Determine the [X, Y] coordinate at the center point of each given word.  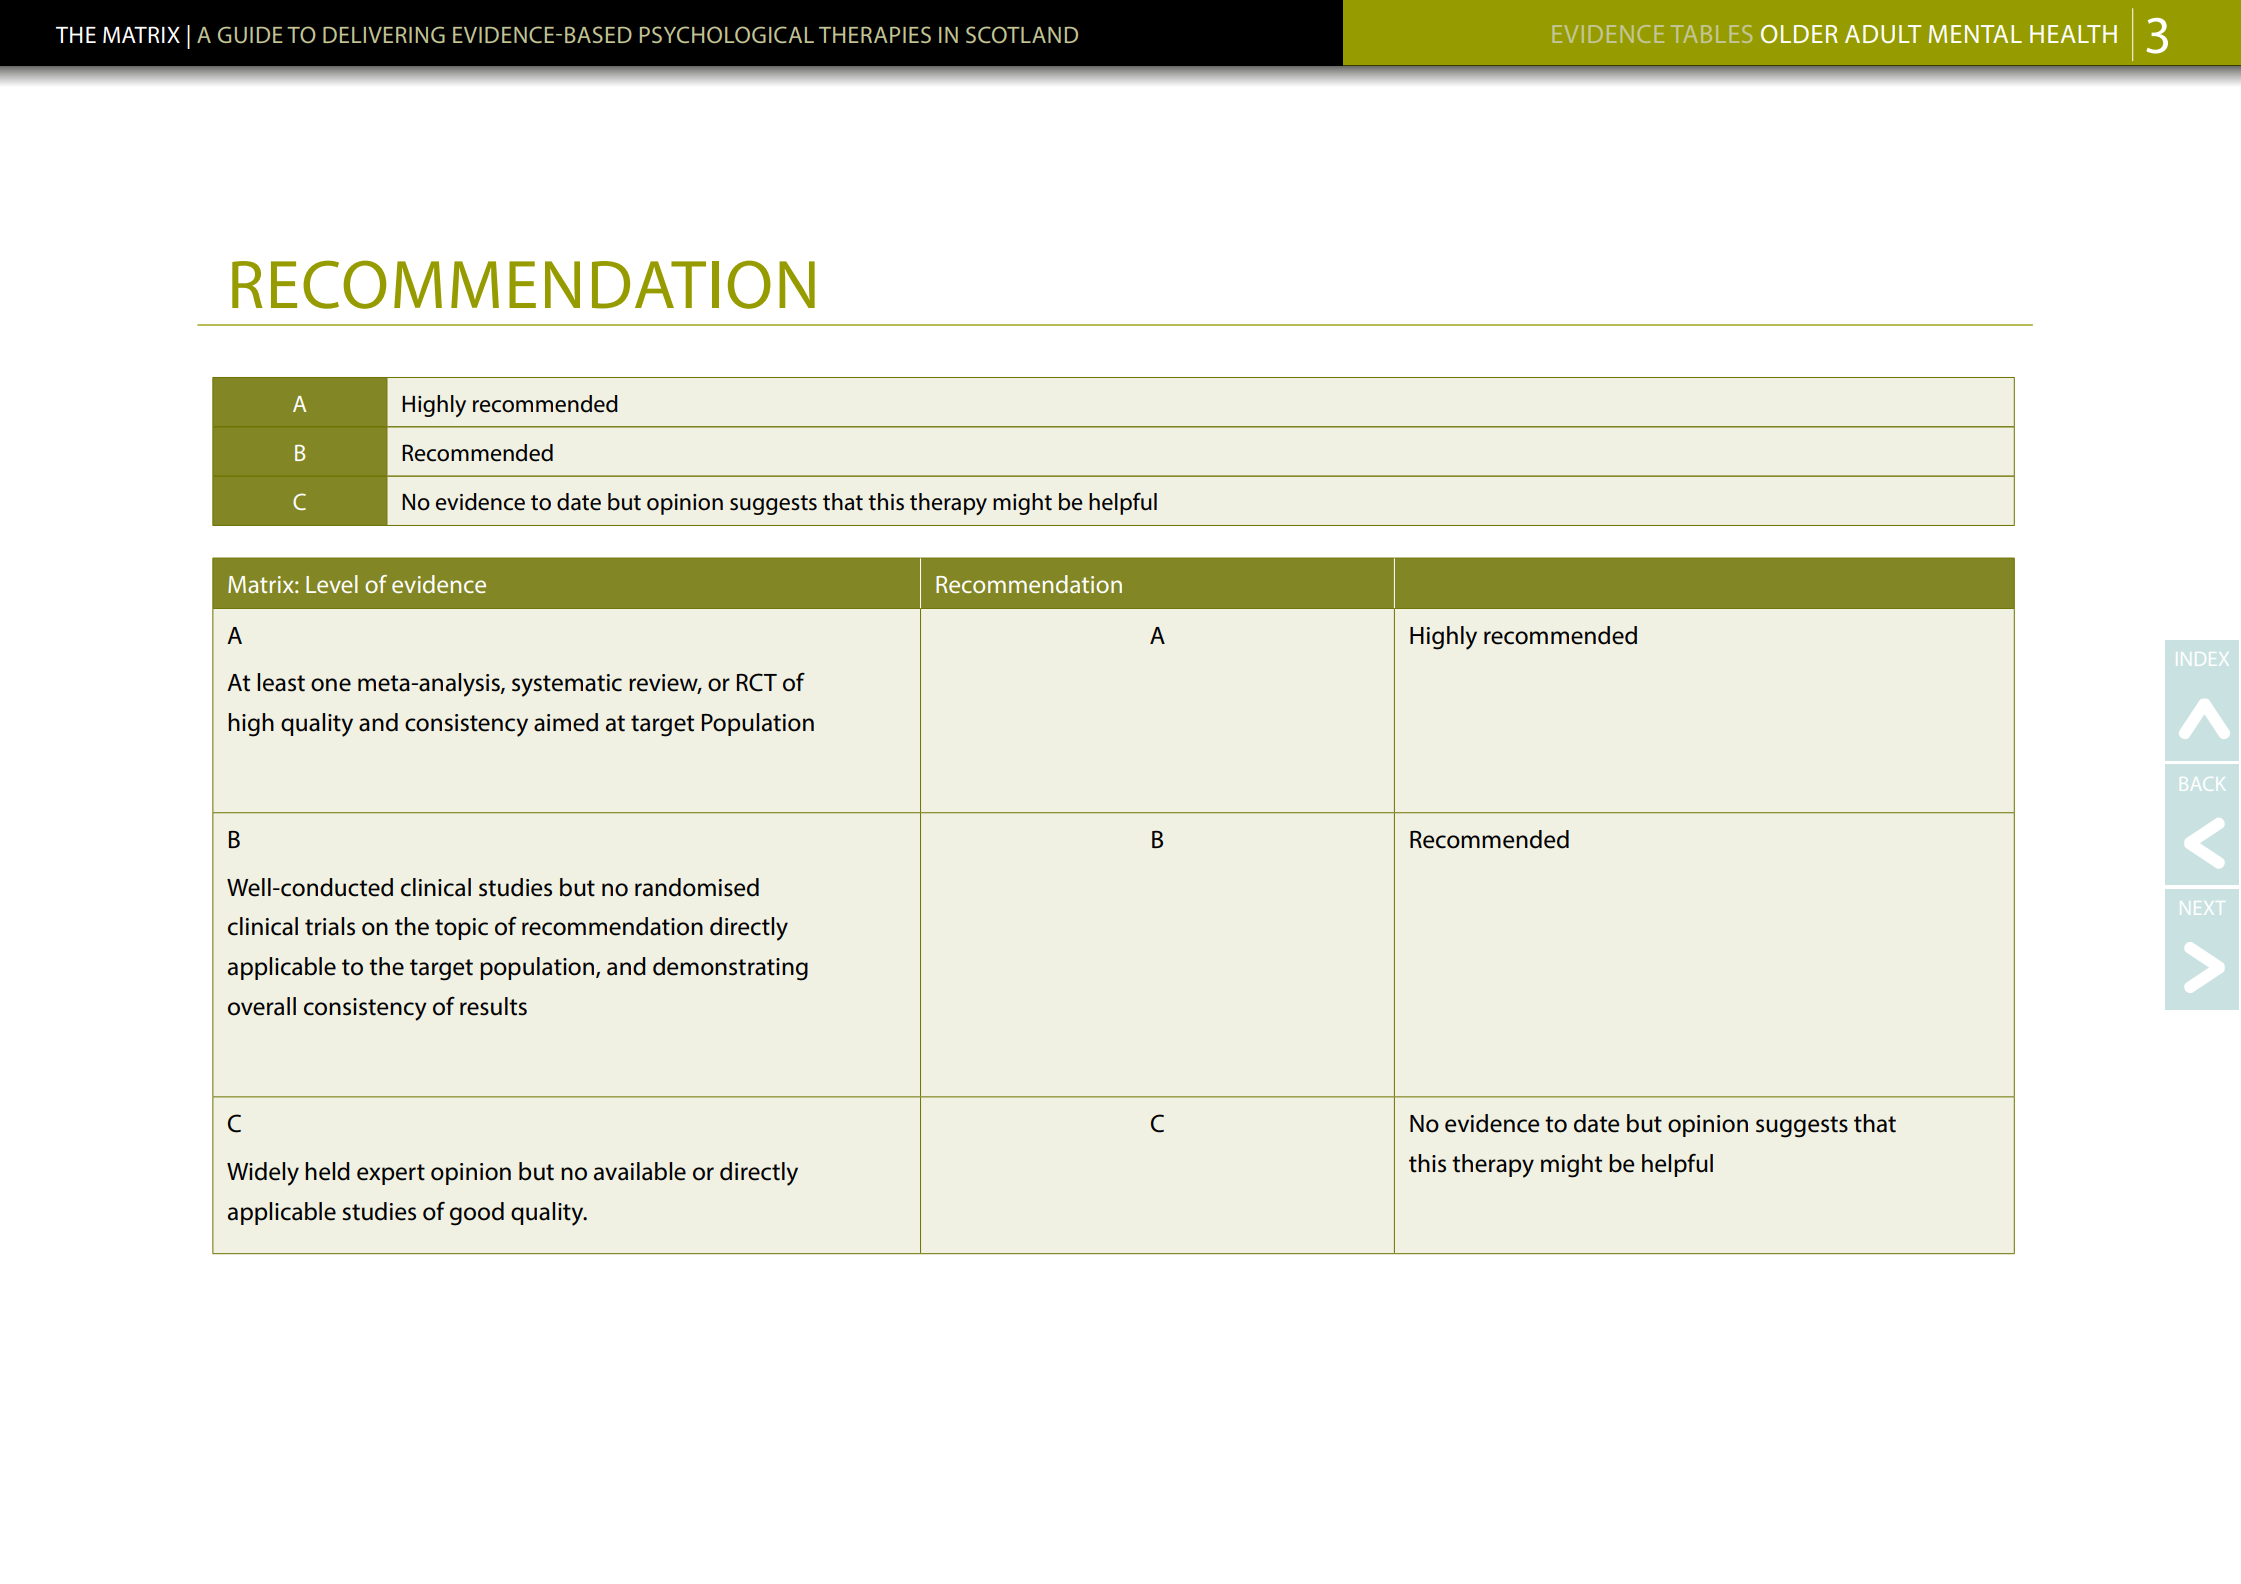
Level [332, 584]
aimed [566, 722]
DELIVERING [384, 34]
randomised [697, 887]
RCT [757, 682]
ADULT [1883, 34]
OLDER [1799, 34]
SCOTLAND [1022, 34]
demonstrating [730, 969]
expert [391, 1174]
